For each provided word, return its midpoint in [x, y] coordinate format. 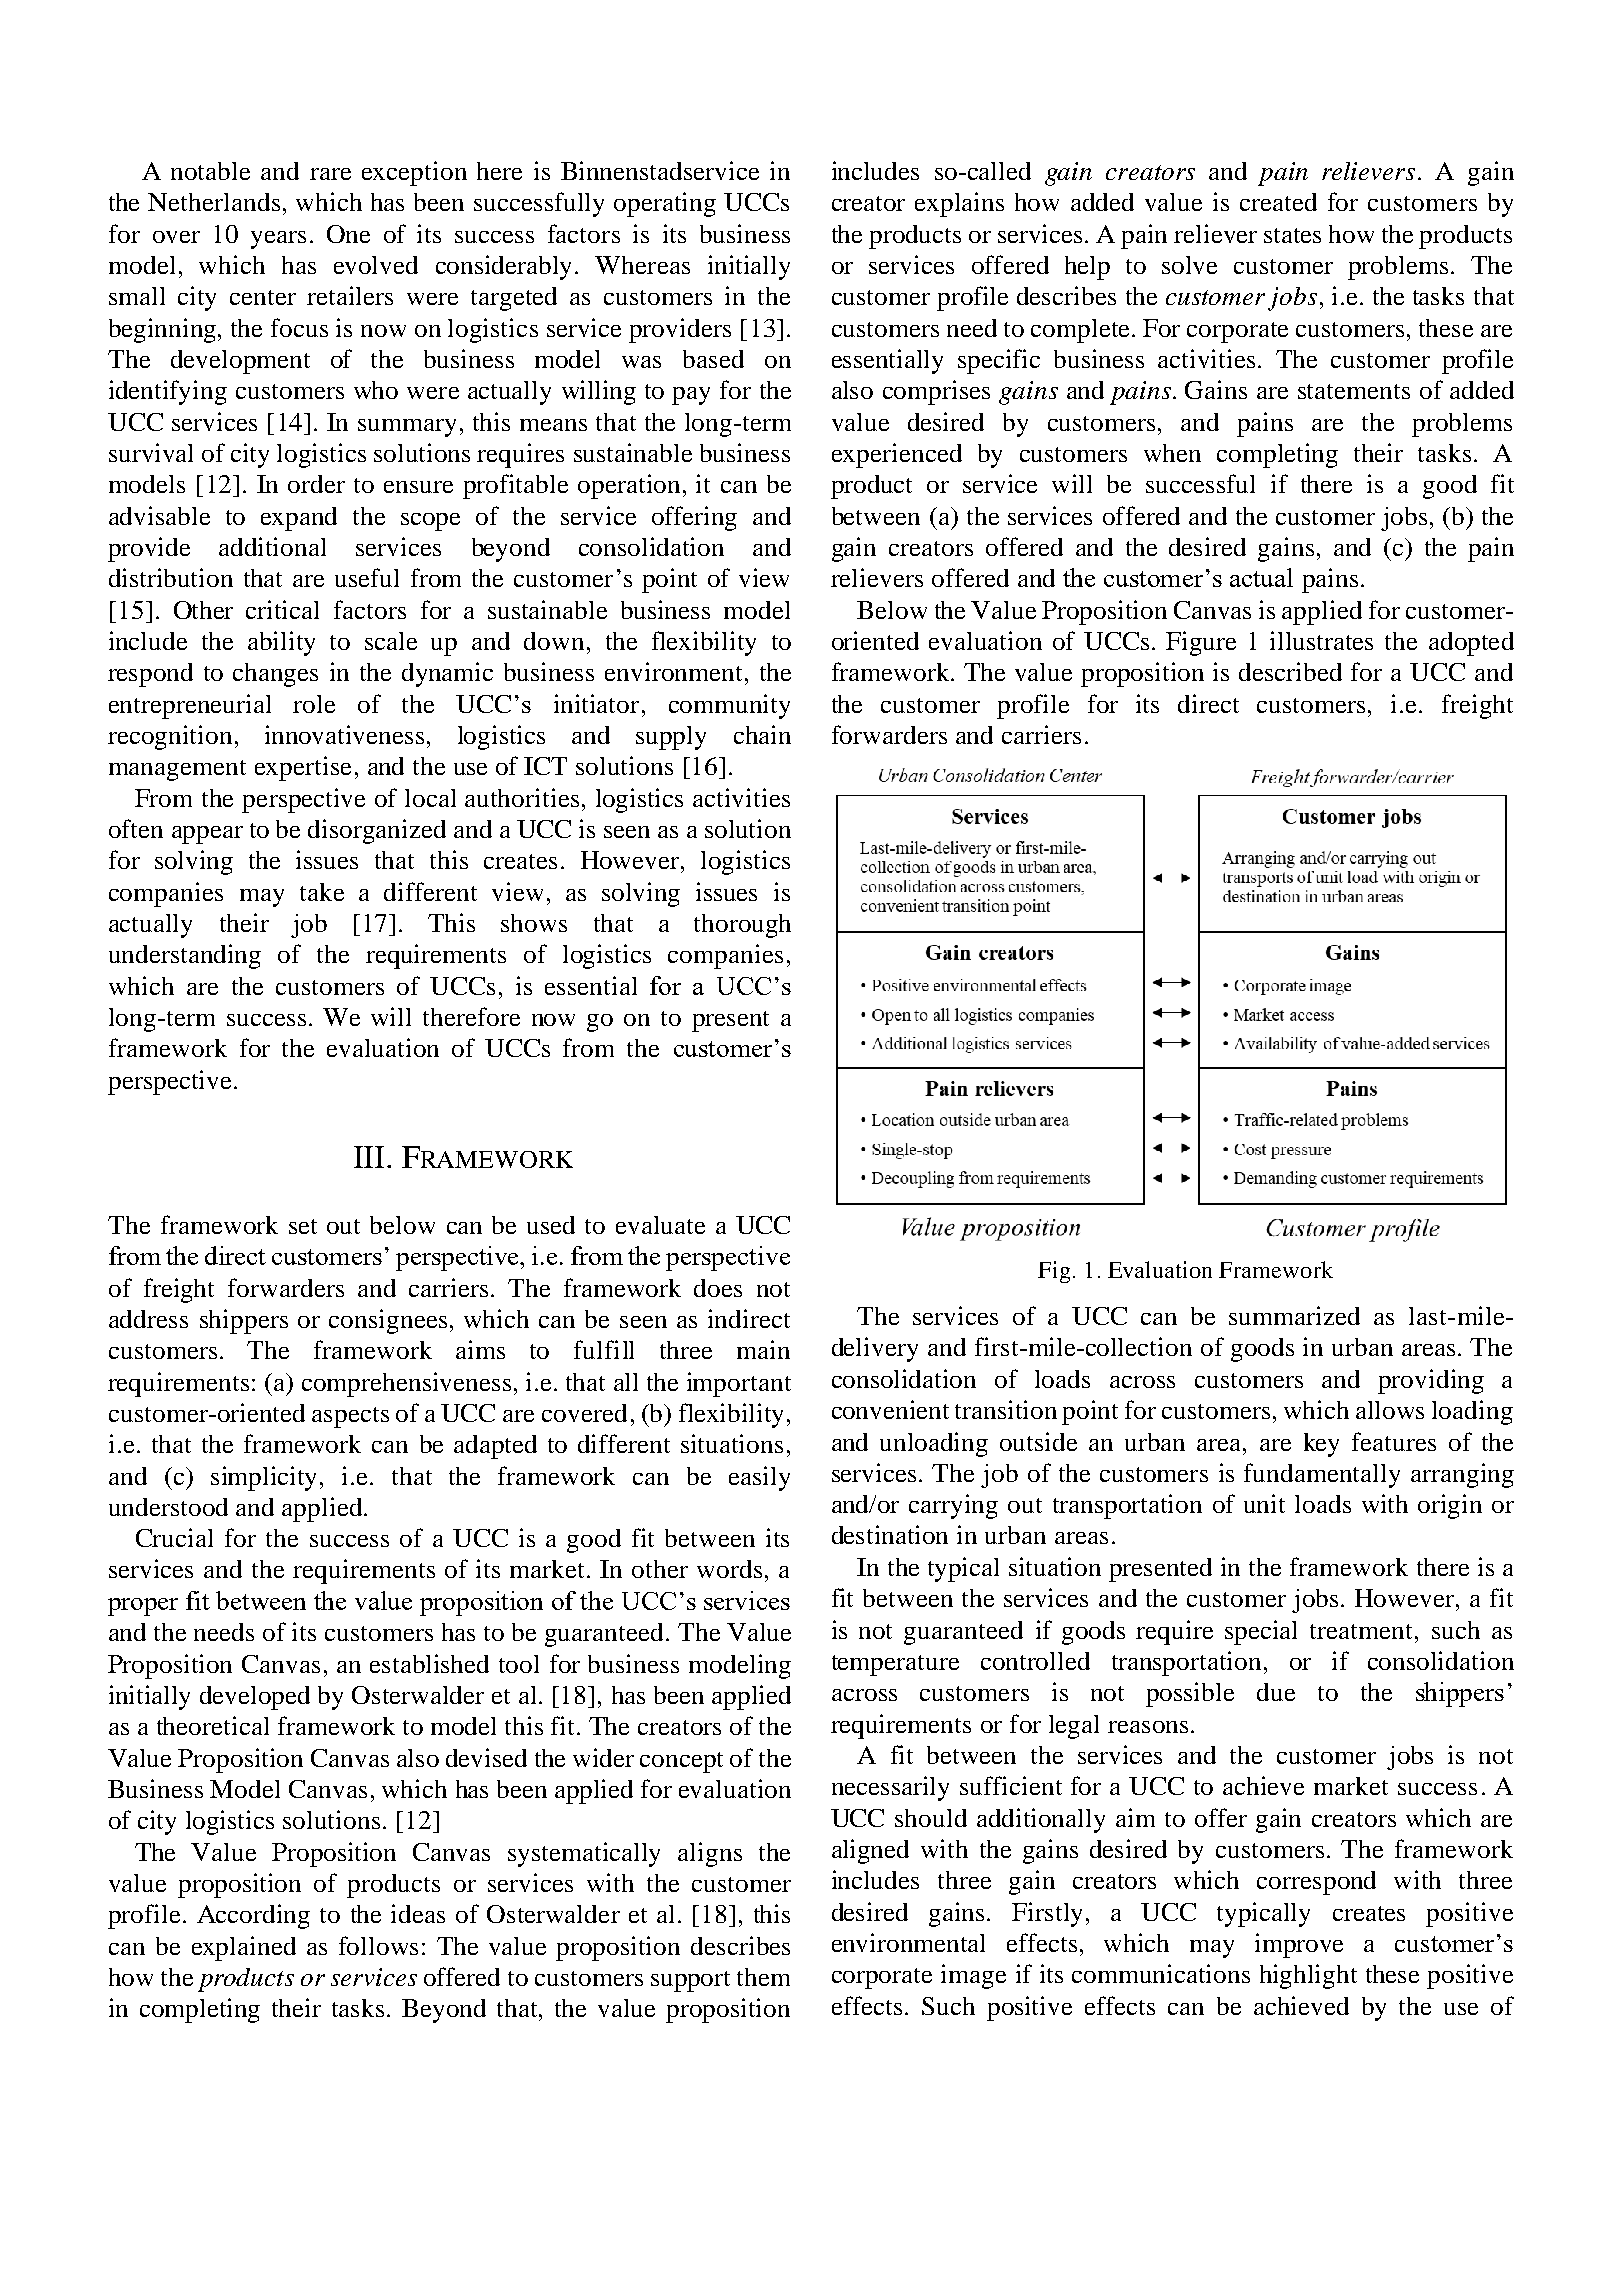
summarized [1294, 1315]
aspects [350, 1417]
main [763, 1349]
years [278, 240]
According [253, 1916]
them [763, 1977]
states [1292, 235]
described [1290, 671]
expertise [303, 768]
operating [665, 204]
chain [762, 734]
